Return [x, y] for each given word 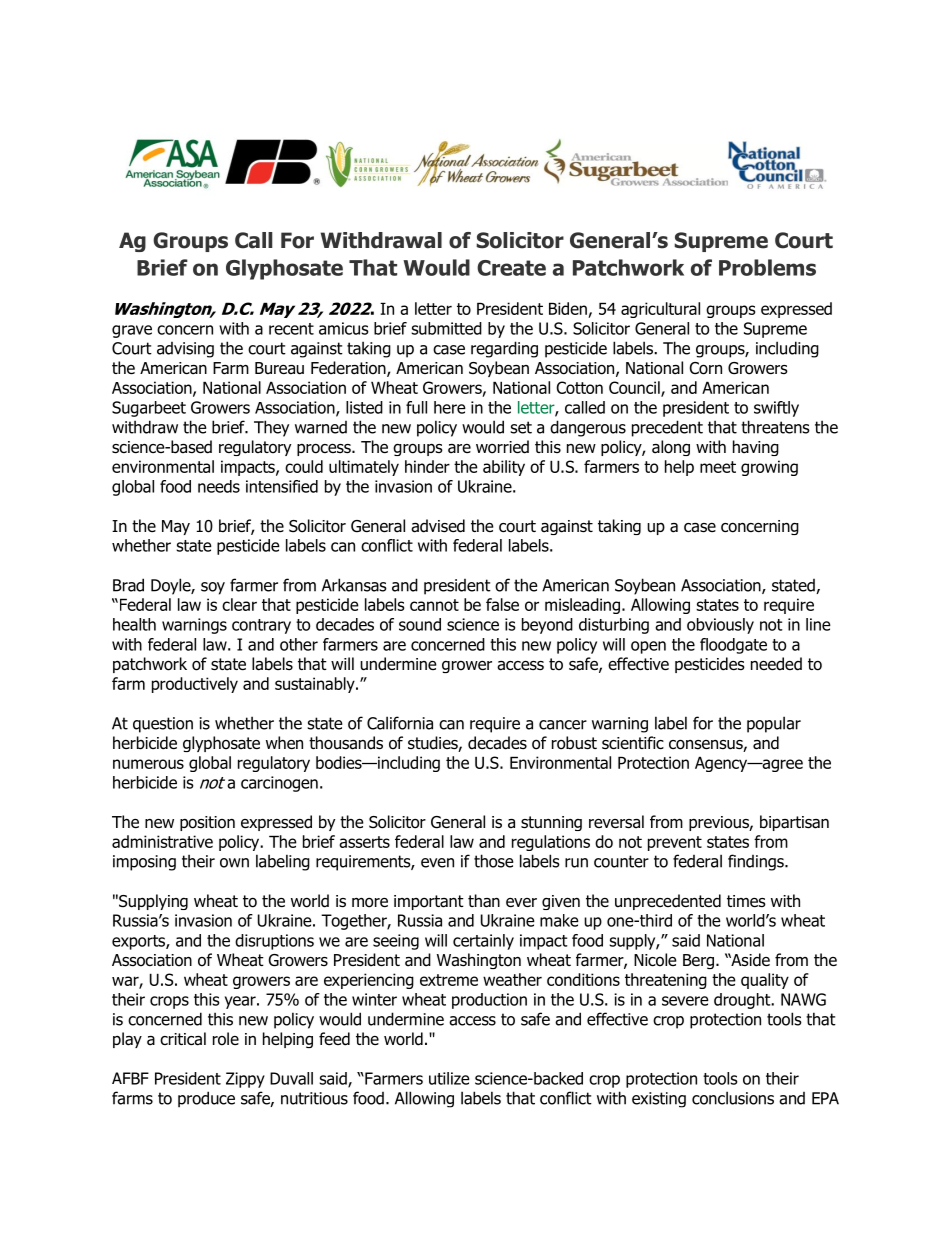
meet [718, 467]
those [494, 861]
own [234, 863]
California [400, 723]
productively [195, 685]
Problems [767, 267]
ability [504, 468]
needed [776, 664]
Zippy [245, 1080]
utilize [449, 1078]
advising [185, 350]
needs [219, 486]
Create [511, 268]
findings [757, 862]
